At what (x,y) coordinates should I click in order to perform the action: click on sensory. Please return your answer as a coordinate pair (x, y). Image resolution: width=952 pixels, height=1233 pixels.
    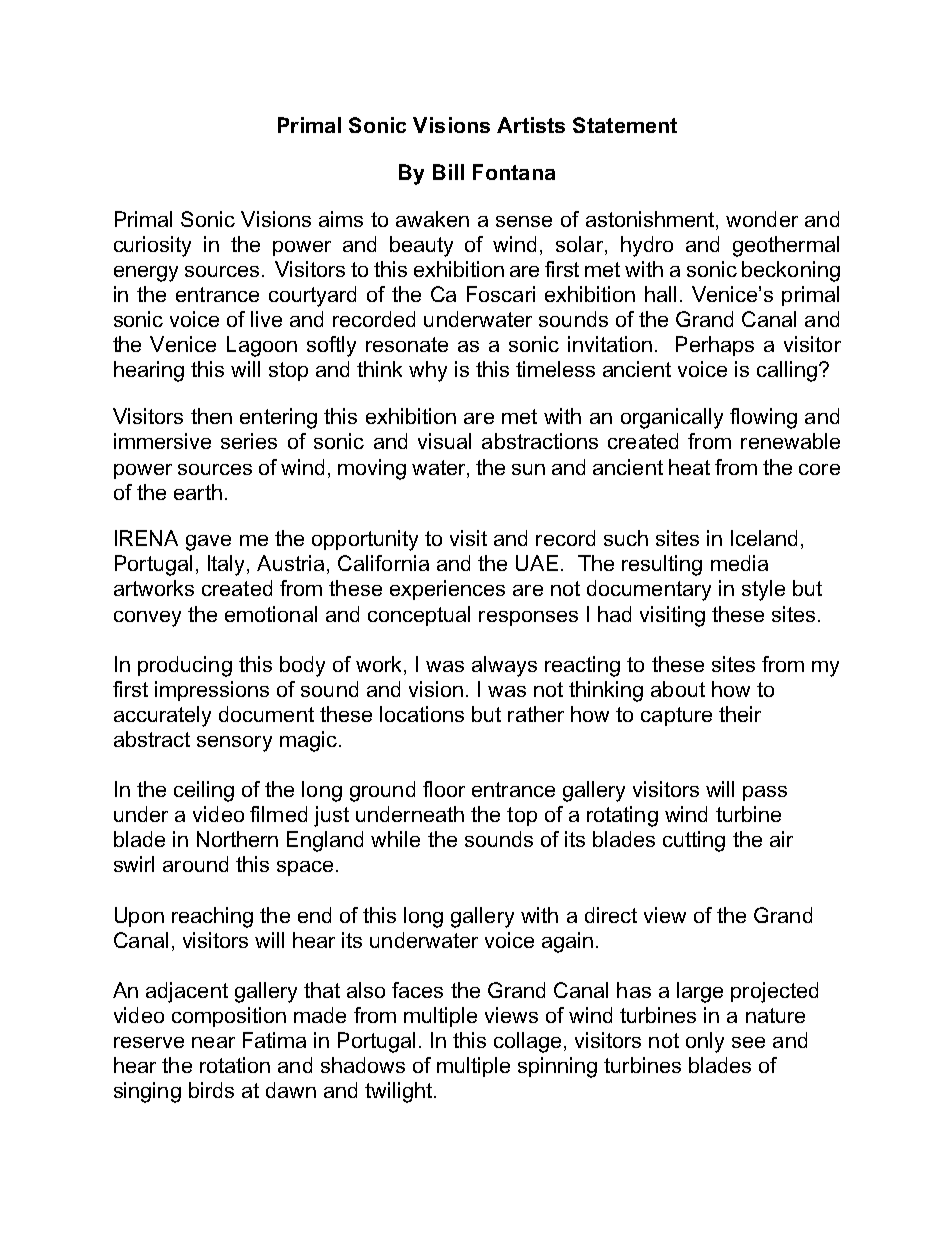
    Looking at the image, I should click on (234, 744).
